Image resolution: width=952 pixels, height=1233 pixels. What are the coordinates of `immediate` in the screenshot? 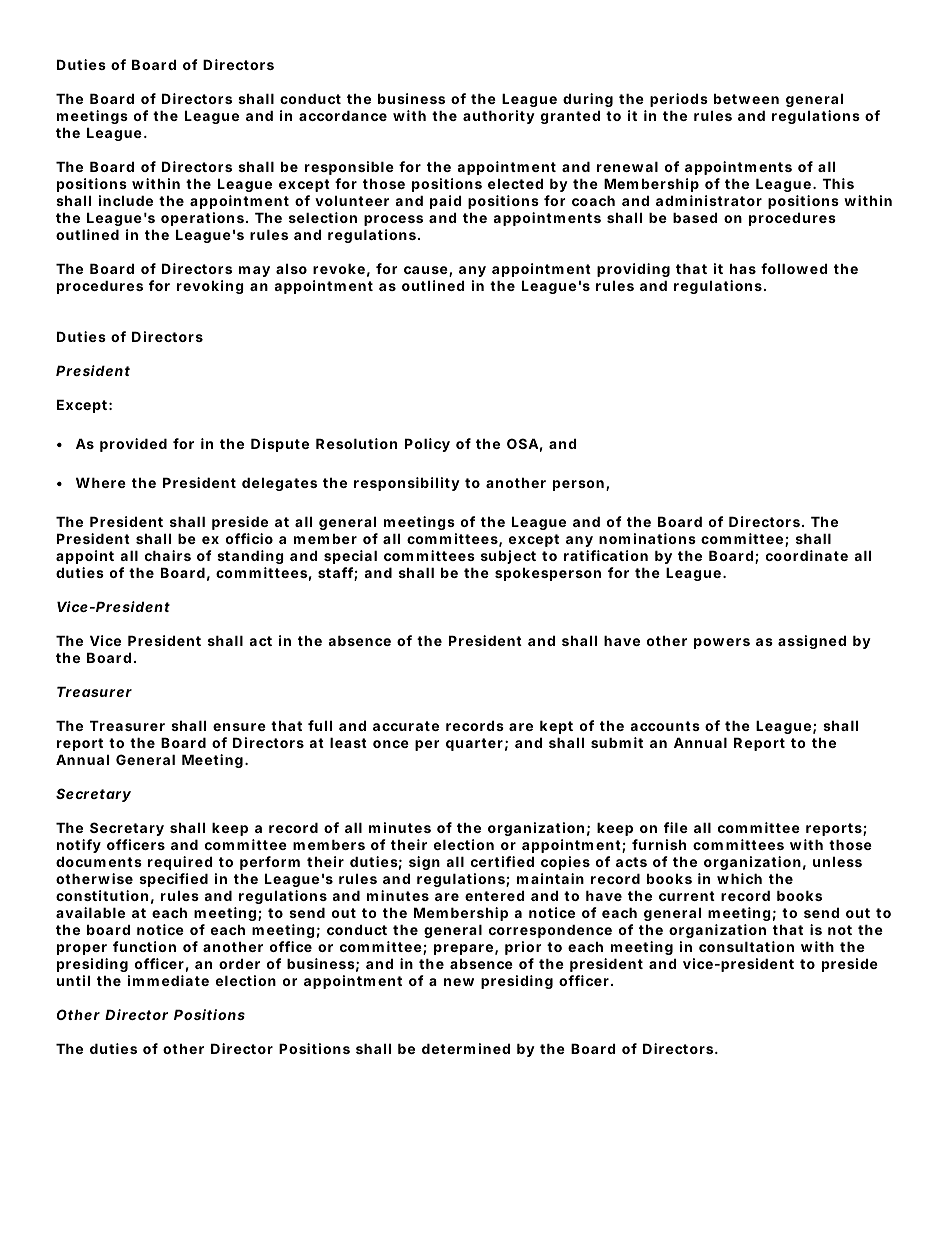 It's located at (168, 980).
